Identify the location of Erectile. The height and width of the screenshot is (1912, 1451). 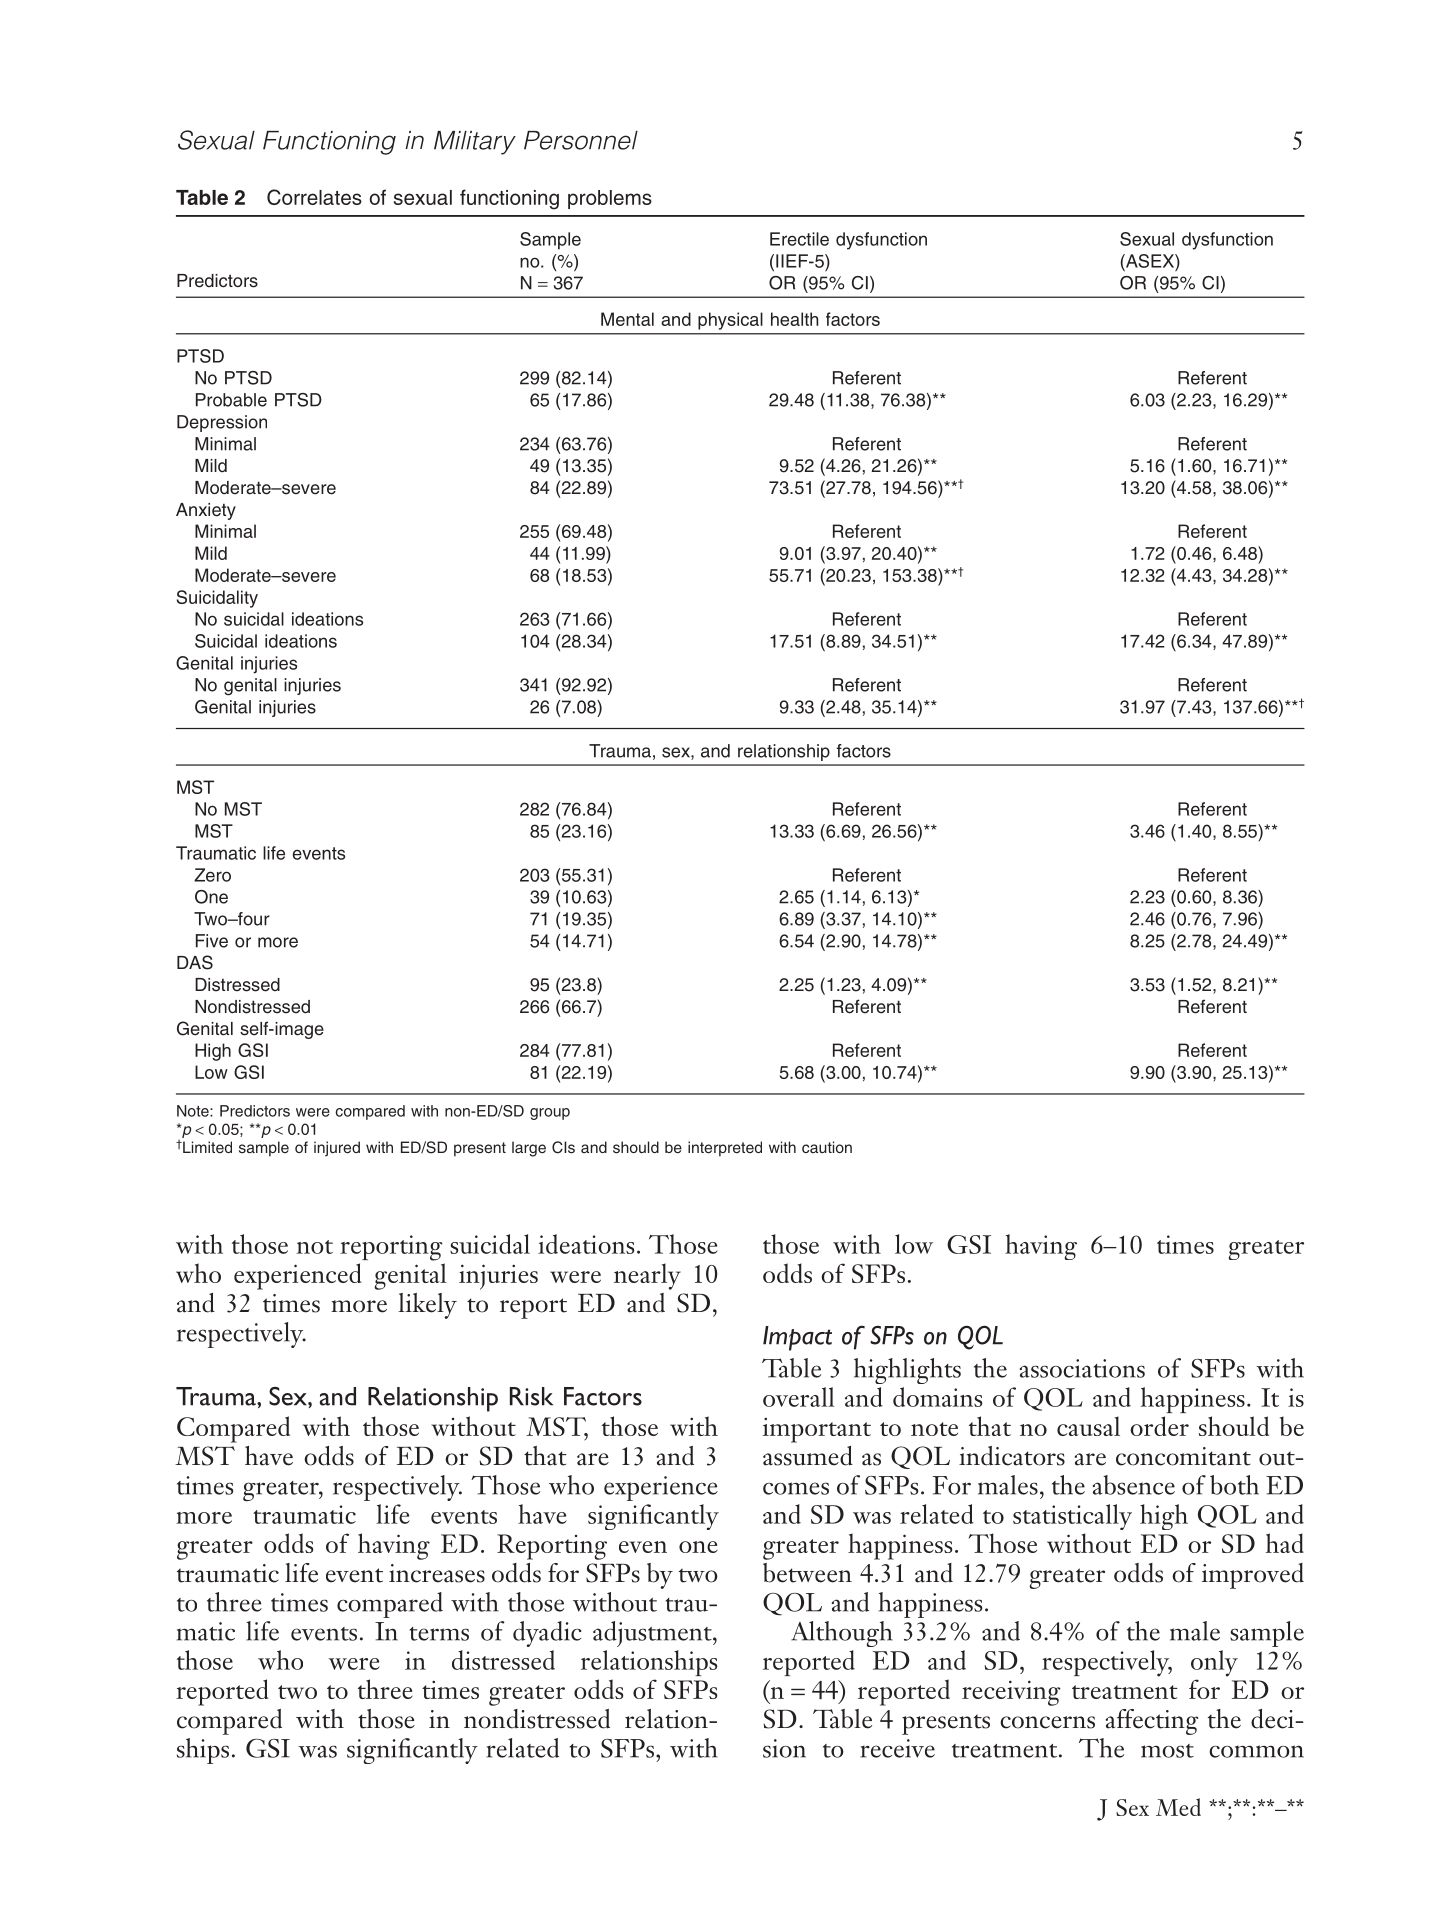
(799, 239).
